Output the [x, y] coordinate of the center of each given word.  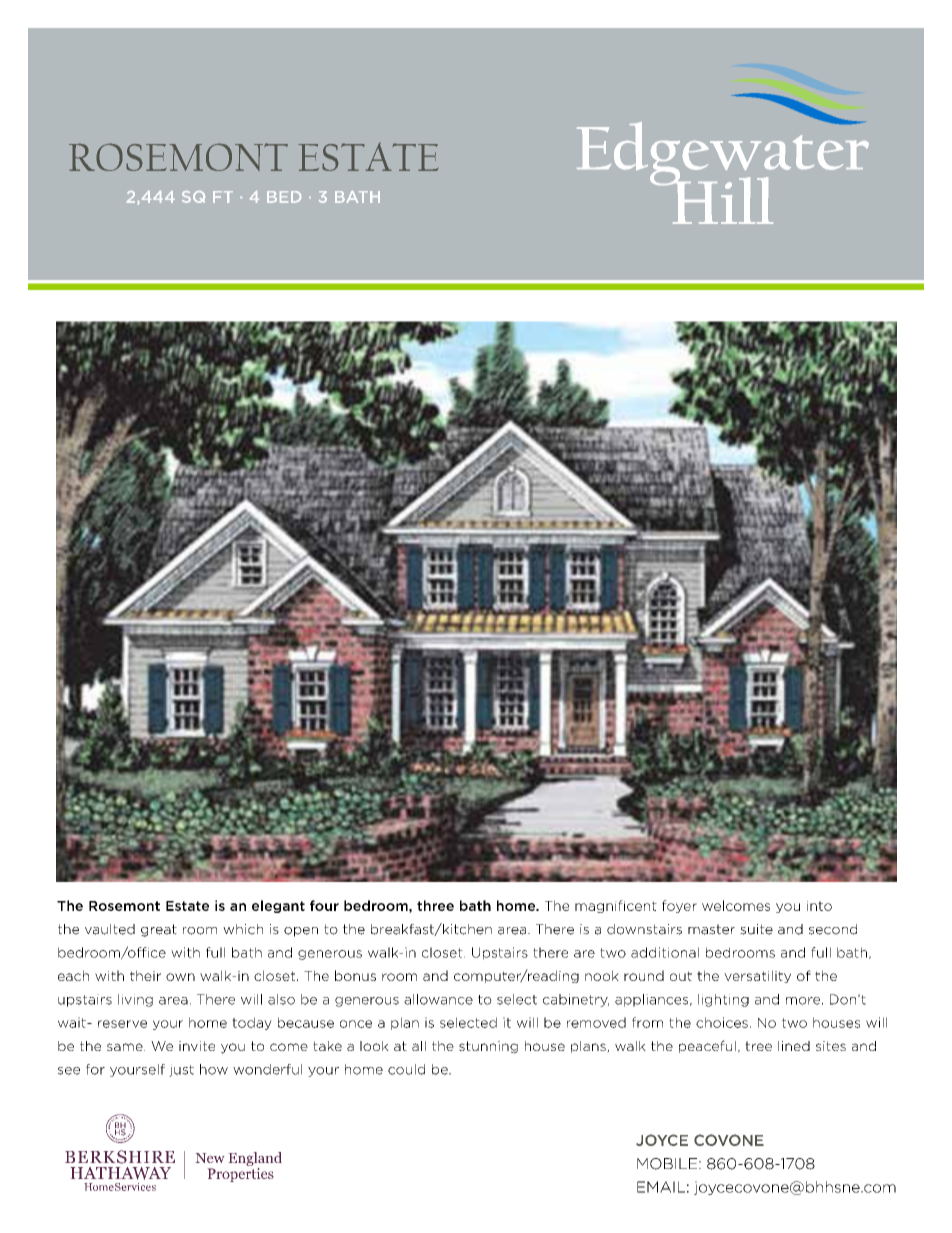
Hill [721, 199]
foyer [679, 906]
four [324, 905]
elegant [278, 906]
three [435, 905]
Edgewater [723, 153]
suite [756, 929]
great [159, 930]
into [819, 906]
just [181, 1070]
